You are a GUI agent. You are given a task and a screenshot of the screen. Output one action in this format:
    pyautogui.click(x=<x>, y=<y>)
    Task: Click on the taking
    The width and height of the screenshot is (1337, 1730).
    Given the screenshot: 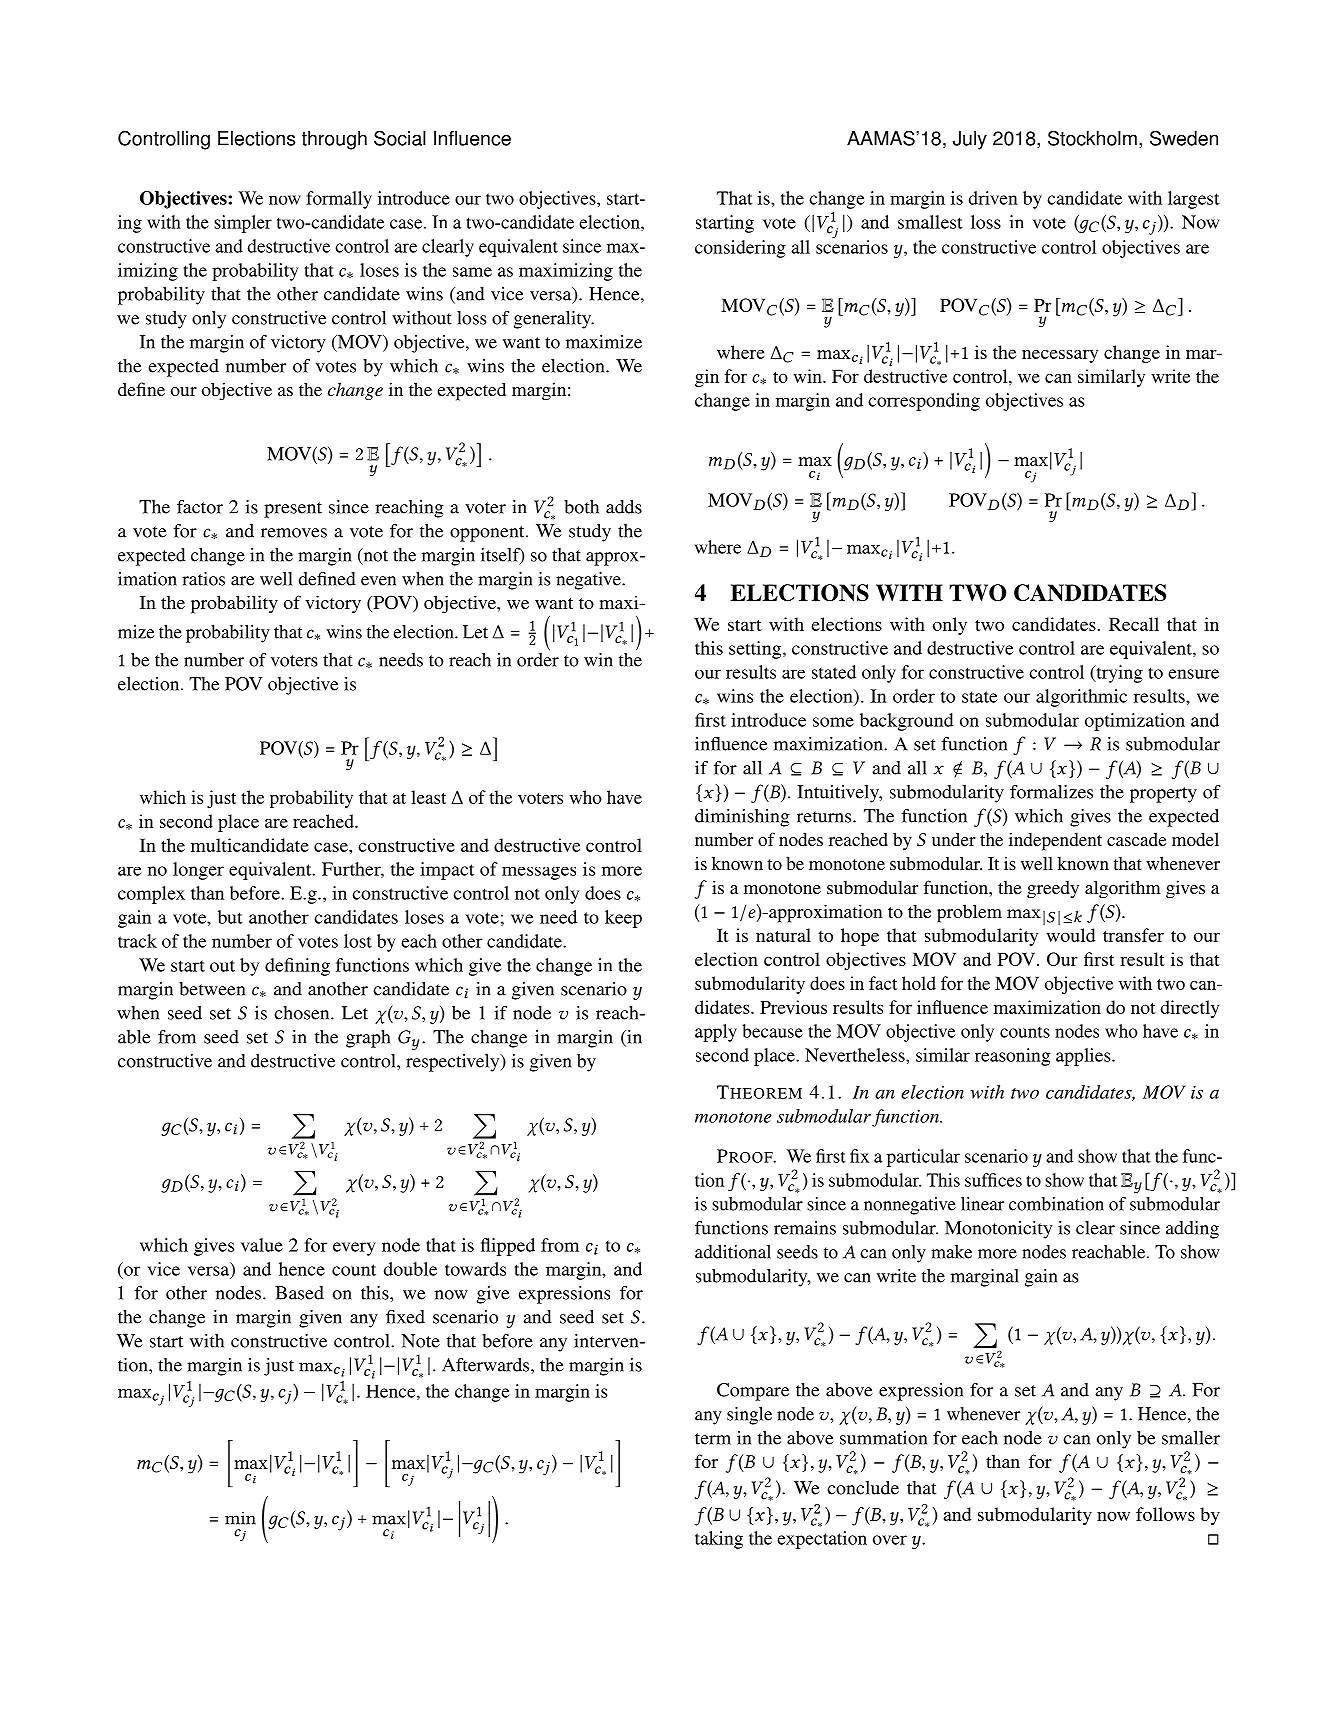 What is the action you would take?
    pyautogui.click(x=719, y=1540)
